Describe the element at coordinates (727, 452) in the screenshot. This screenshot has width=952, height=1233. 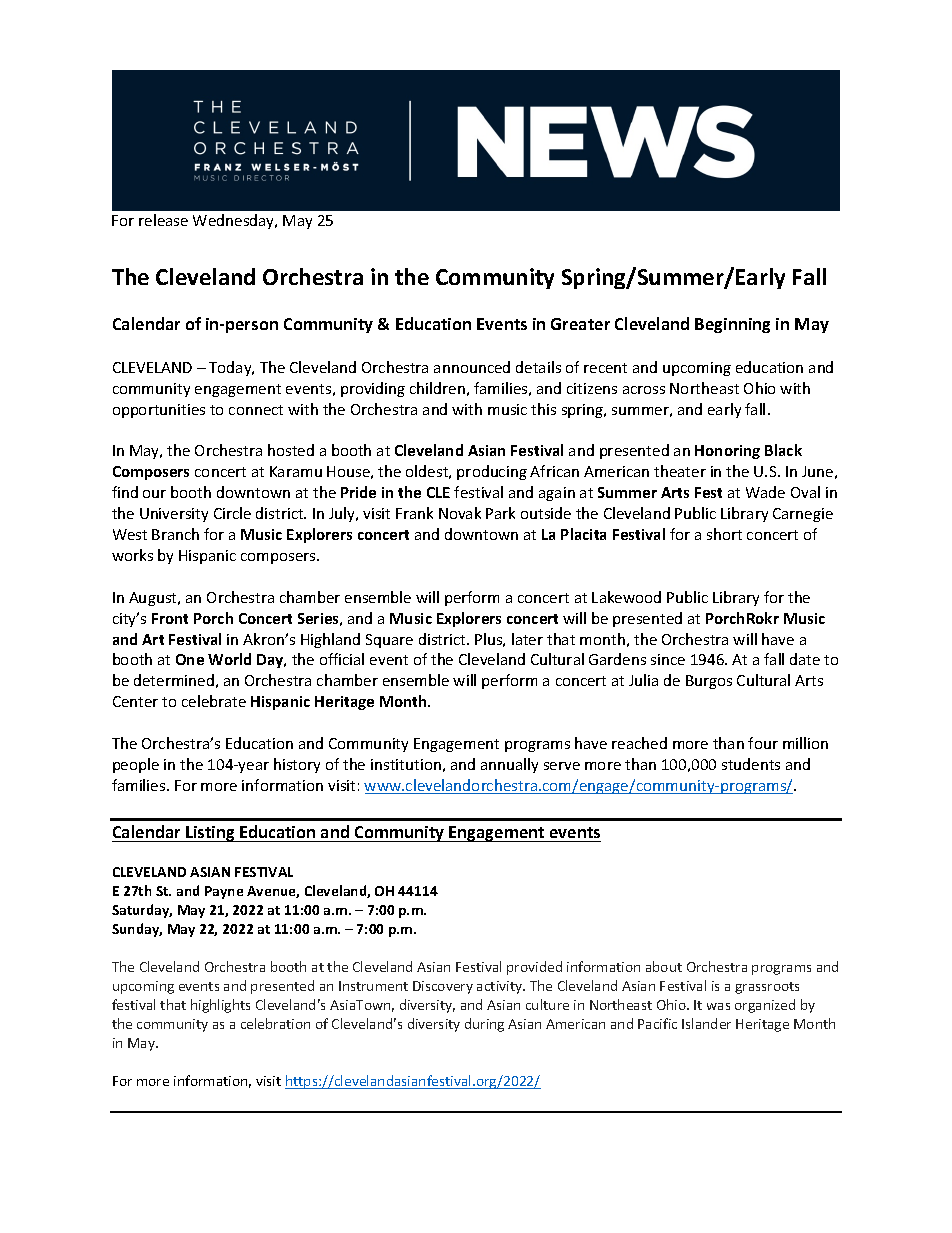
I see `Honoring` at that location.
